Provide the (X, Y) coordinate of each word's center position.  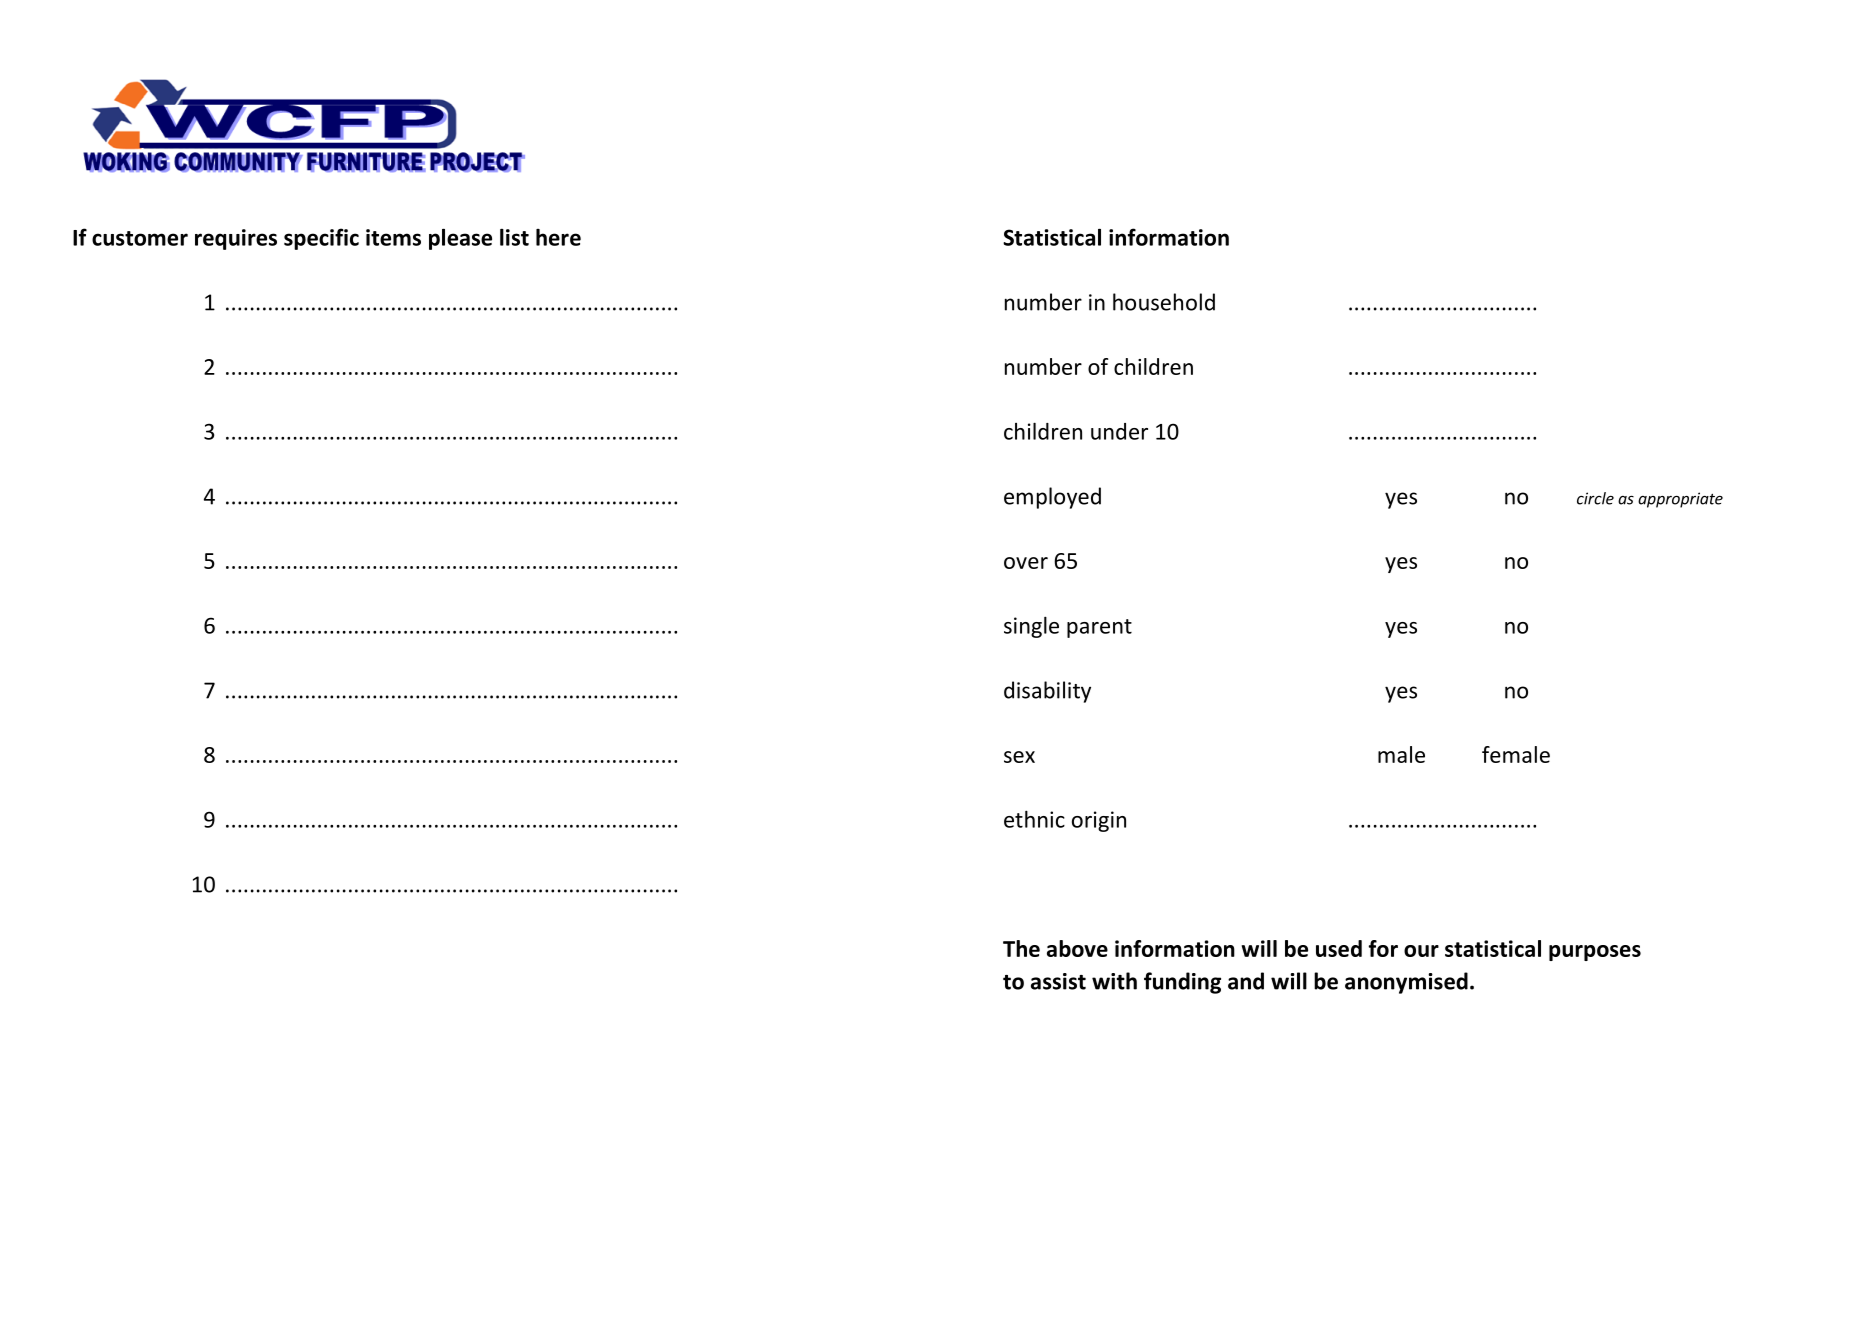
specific (321, 239)
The (1021, 948)
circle (1595, 498)
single (1031, 627)
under (1119, 431)
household (1164, 302)
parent (1099, 628)
